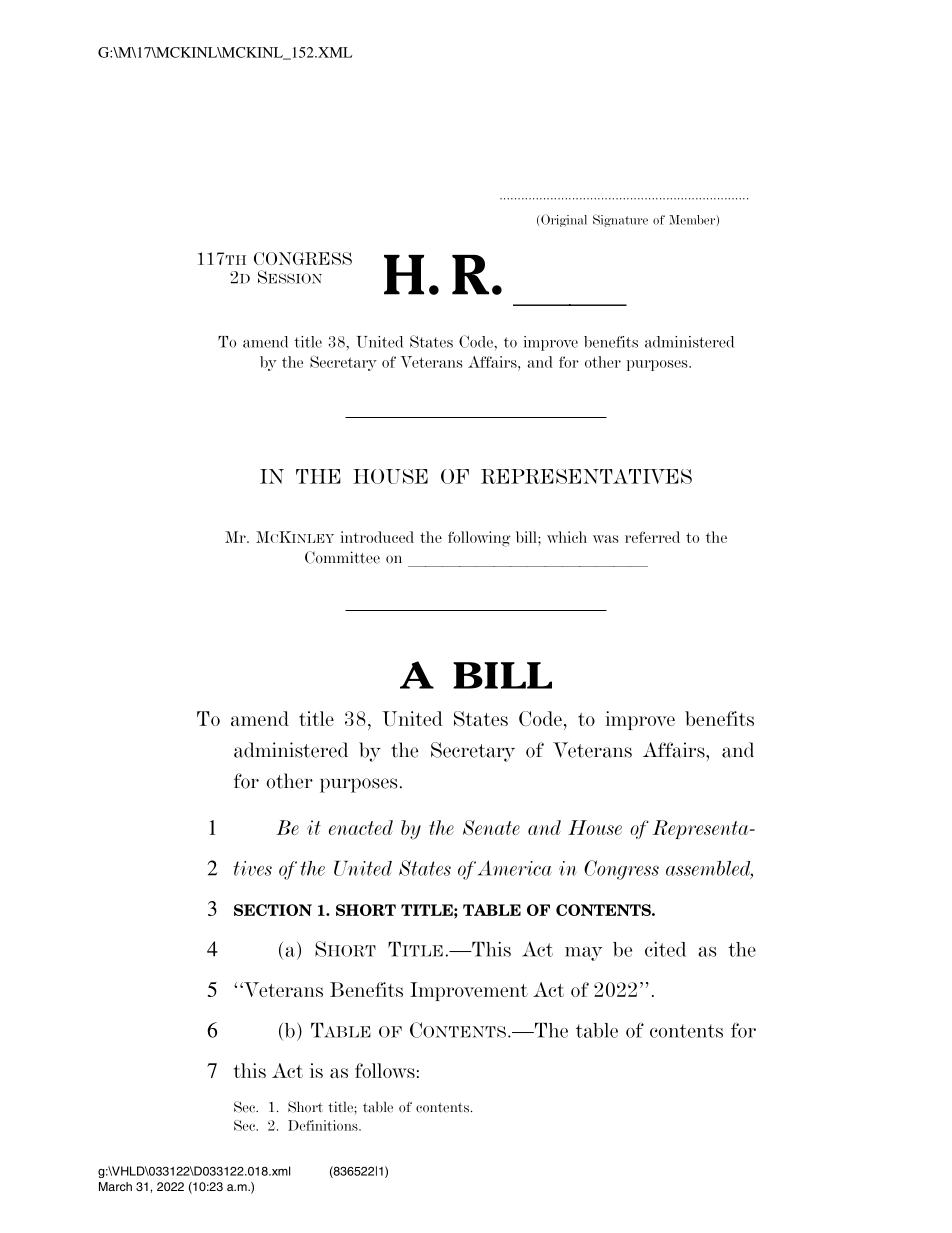 Image resolution: width=952 pixels, height=1233 pixels. Describe the element at coordinates (361, 827) in the screenshot. I see `enacted` at that location.
